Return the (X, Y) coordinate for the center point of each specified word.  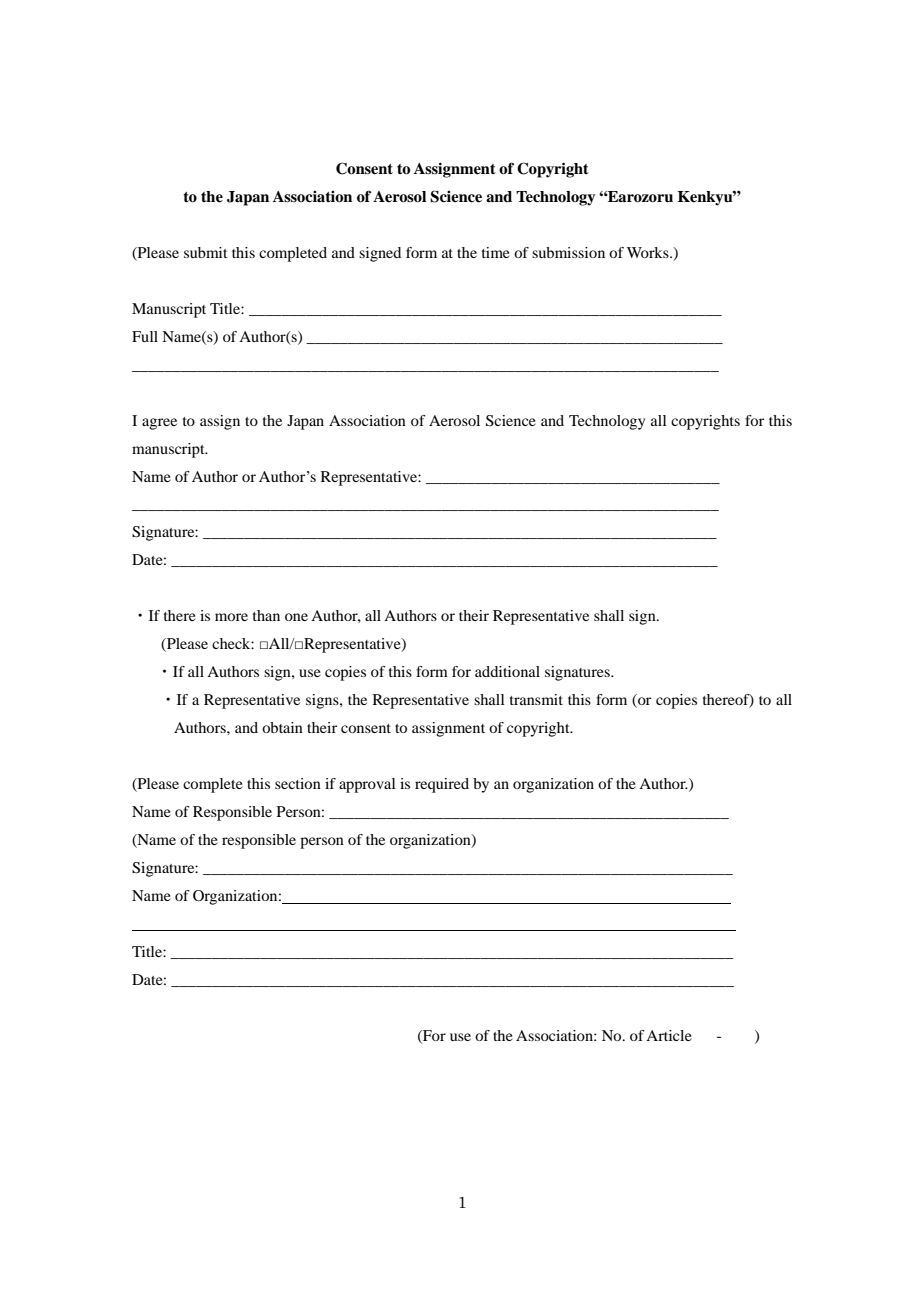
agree (159, 424)
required (442, 785)
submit (206, 252)
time (496, 252)
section (298, 783)
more (231, 617)
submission (568, 252)
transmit (536, 699)
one (296, 617)
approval (367, 785)
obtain (282, 727)
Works (649, 252)
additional (507, 671)
